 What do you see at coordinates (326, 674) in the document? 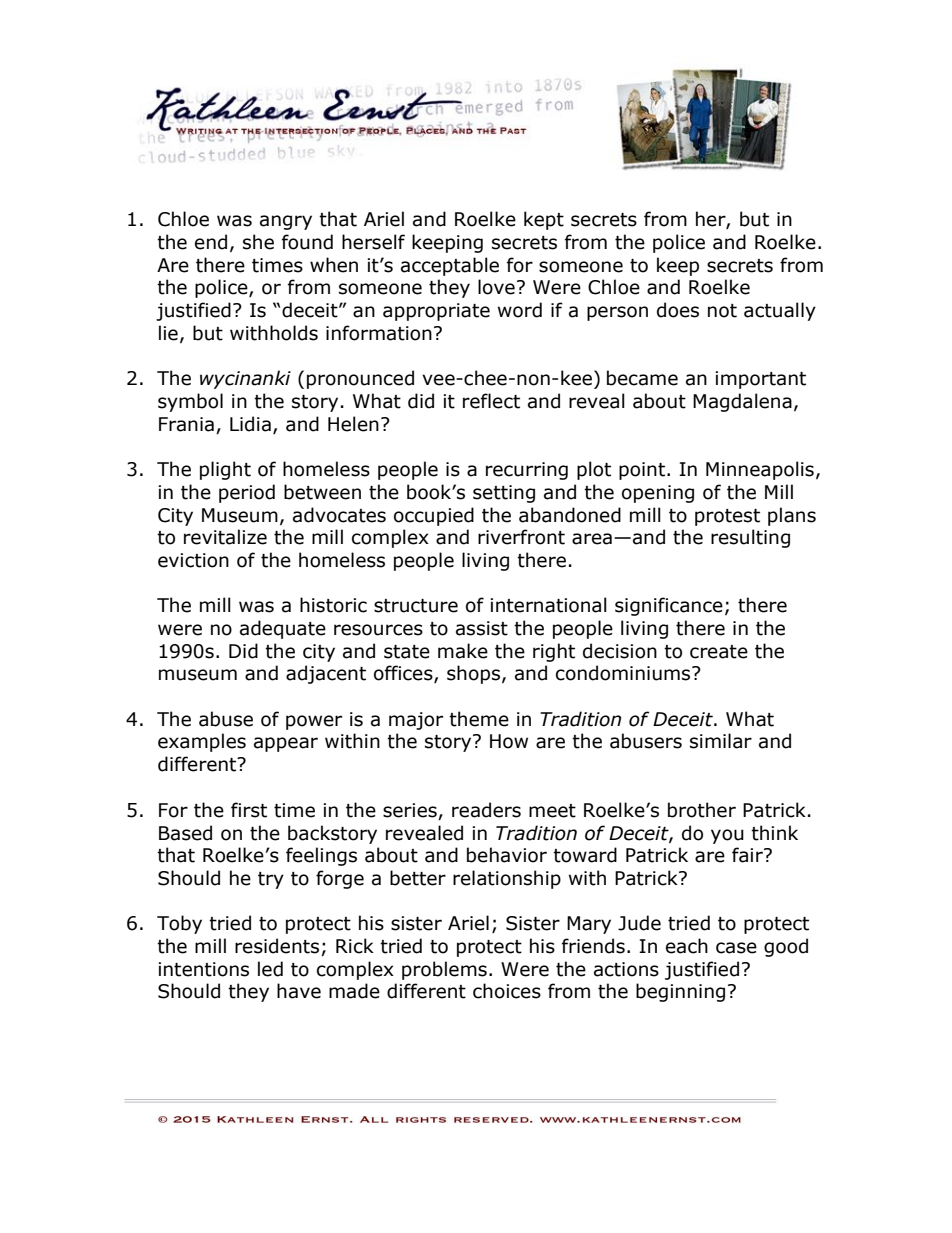
I see `adjacent` at bounding box center [326, 674].
